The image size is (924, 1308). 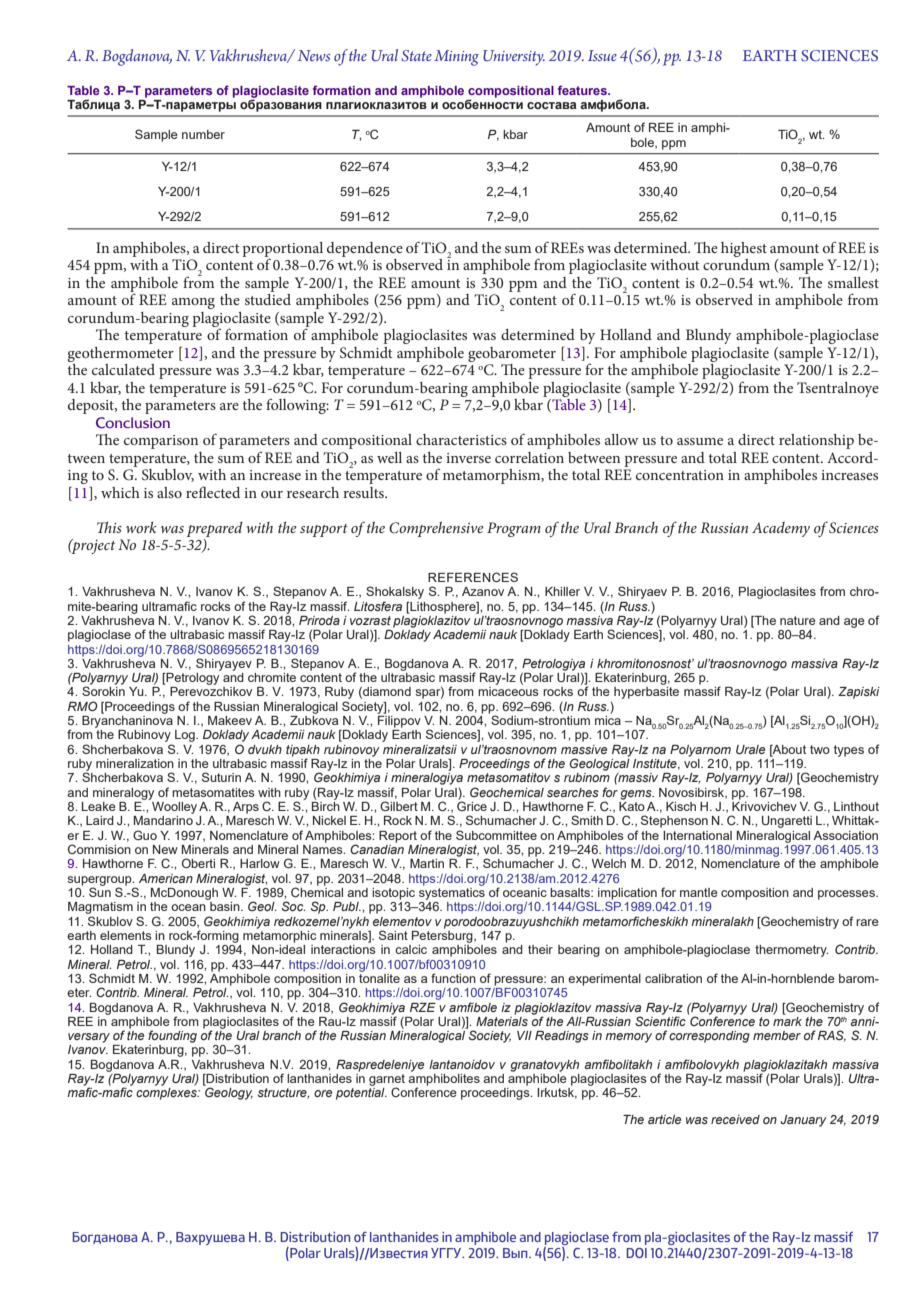 I want to click on two, so click(x=820, y=749).
